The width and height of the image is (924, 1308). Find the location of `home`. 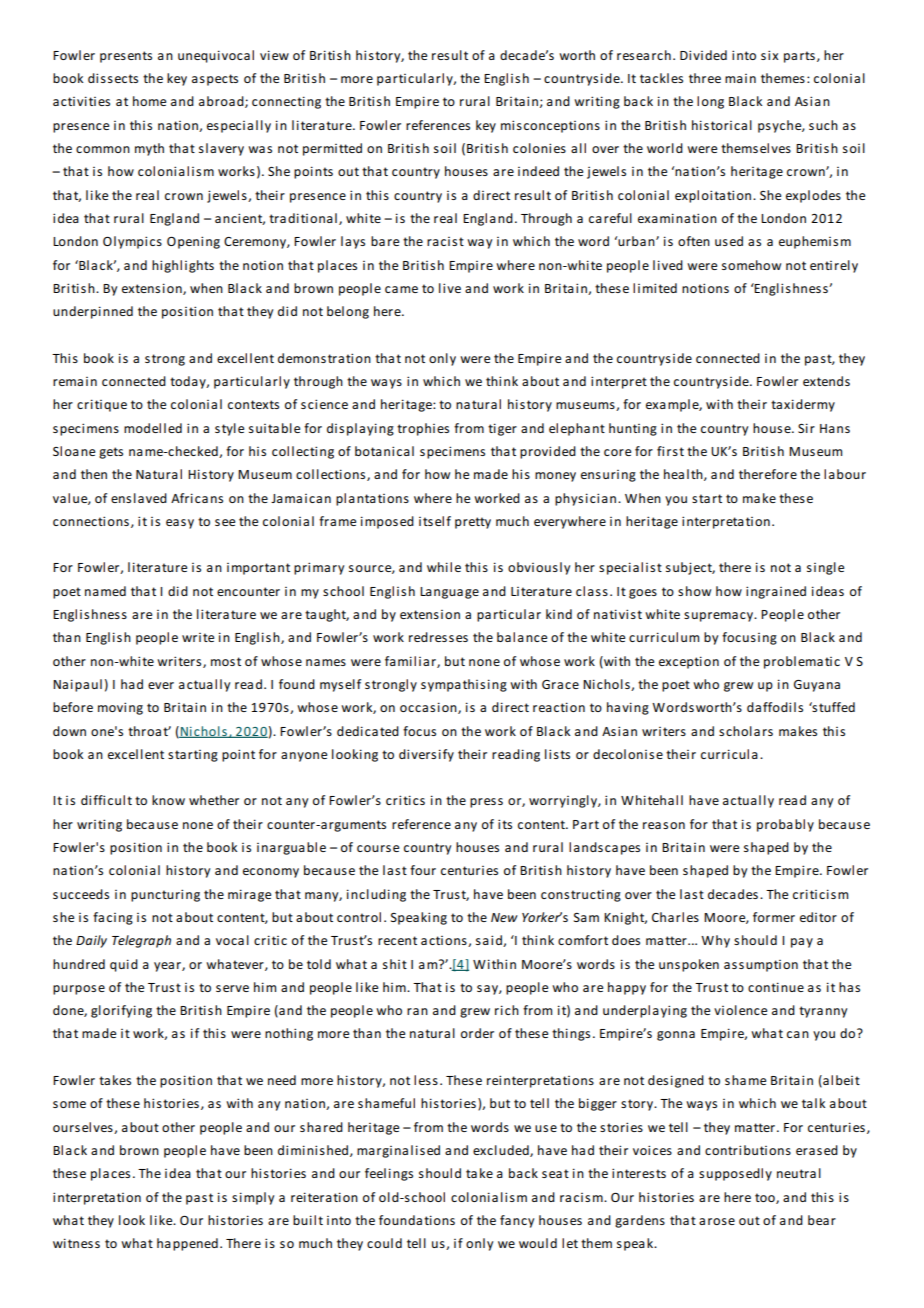

home is located at coordinates (149, 101).
